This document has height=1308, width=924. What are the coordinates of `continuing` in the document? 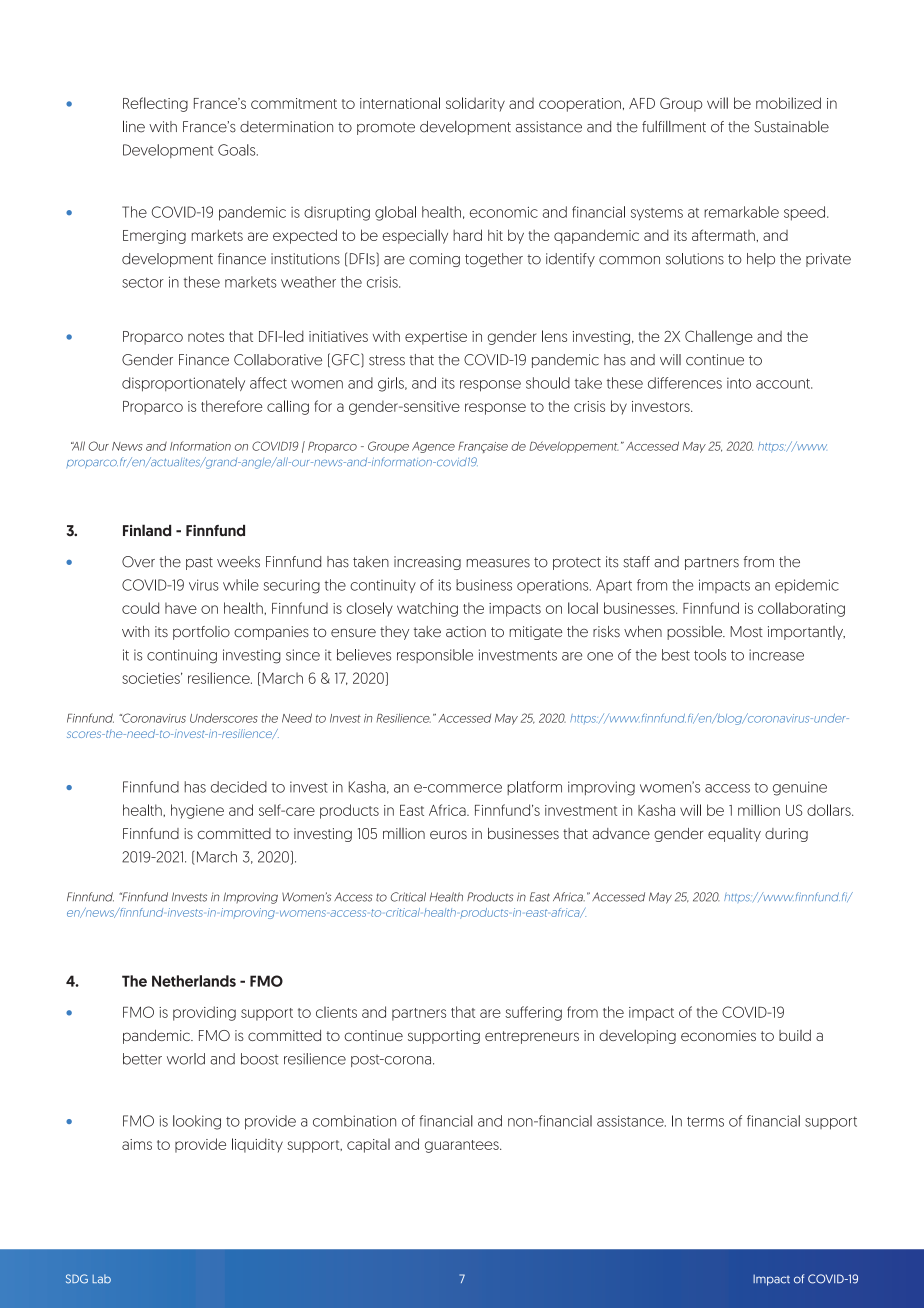 It's located at (182, 656).
